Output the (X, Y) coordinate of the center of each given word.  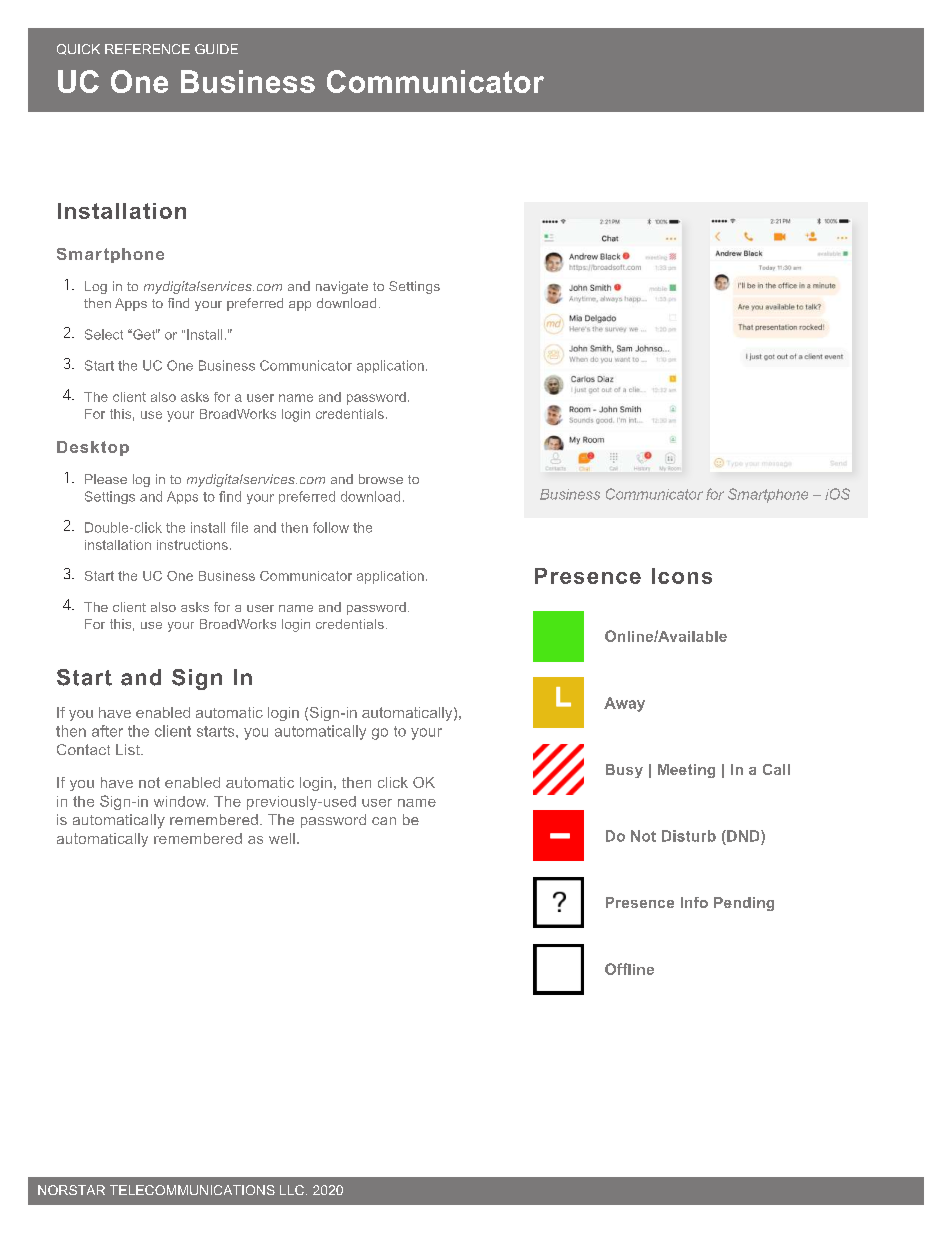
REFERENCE (147, 49)
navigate (342, 287)
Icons (682, 576)
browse (381, 479)
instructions (192, 545)
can (384, 821)
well (282, 838)
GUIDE (216, 49)
